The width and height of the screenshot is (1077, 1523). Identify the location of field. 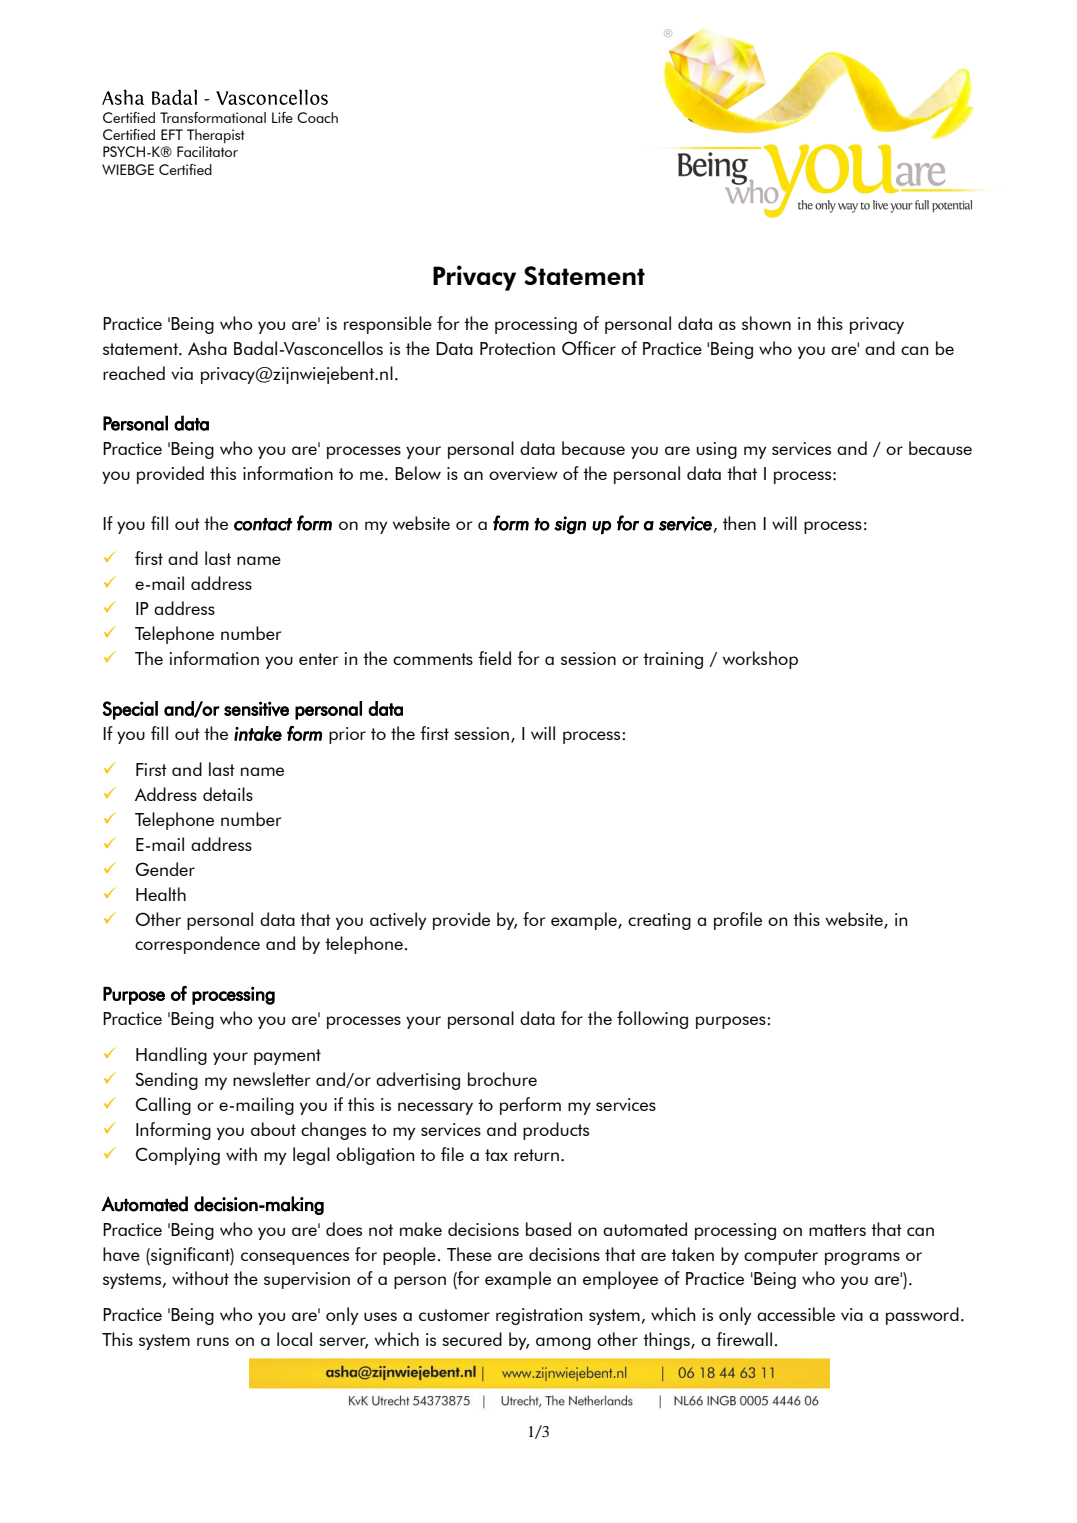
(494, 658).
